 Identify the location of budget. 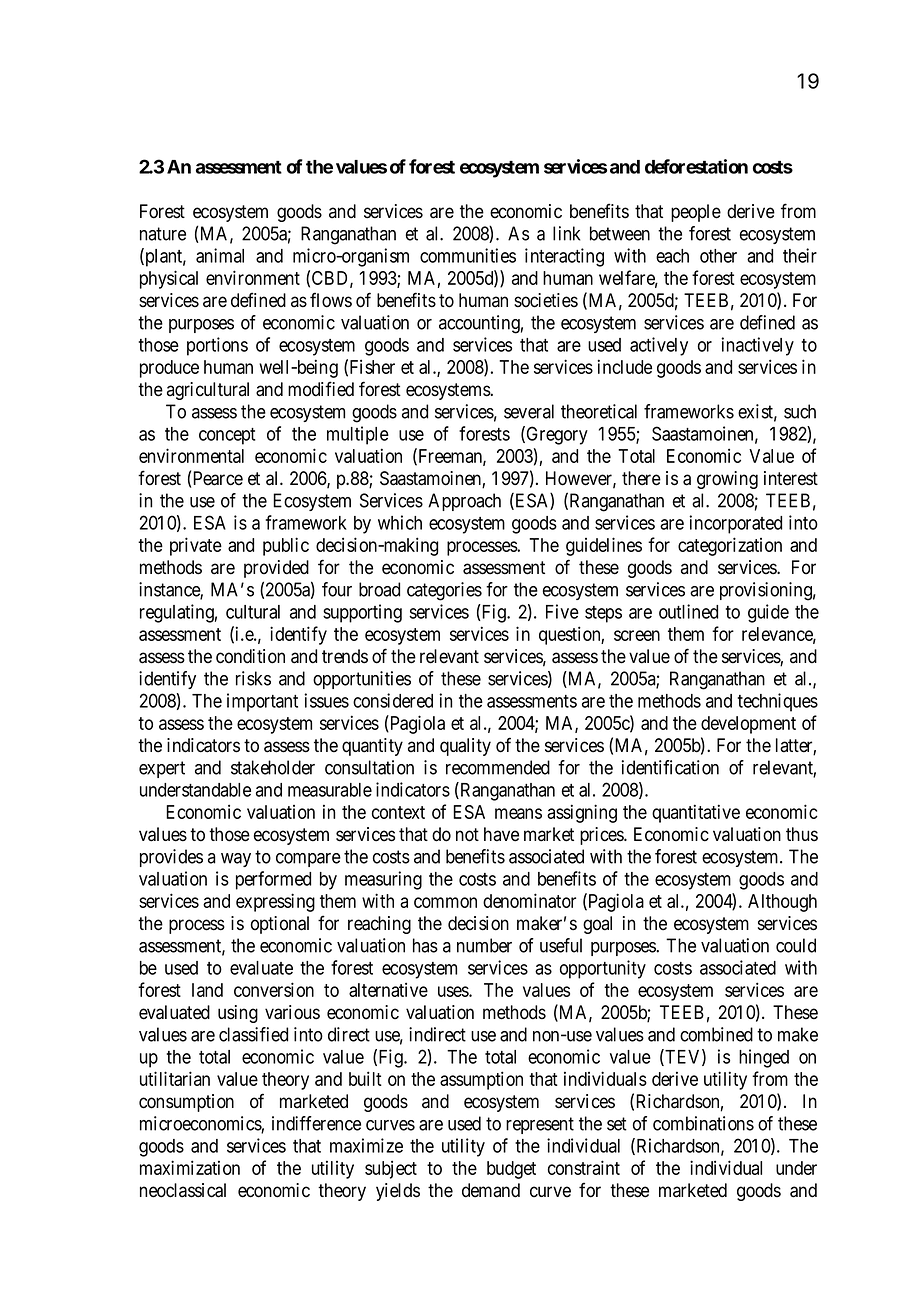
(511, 1170).
